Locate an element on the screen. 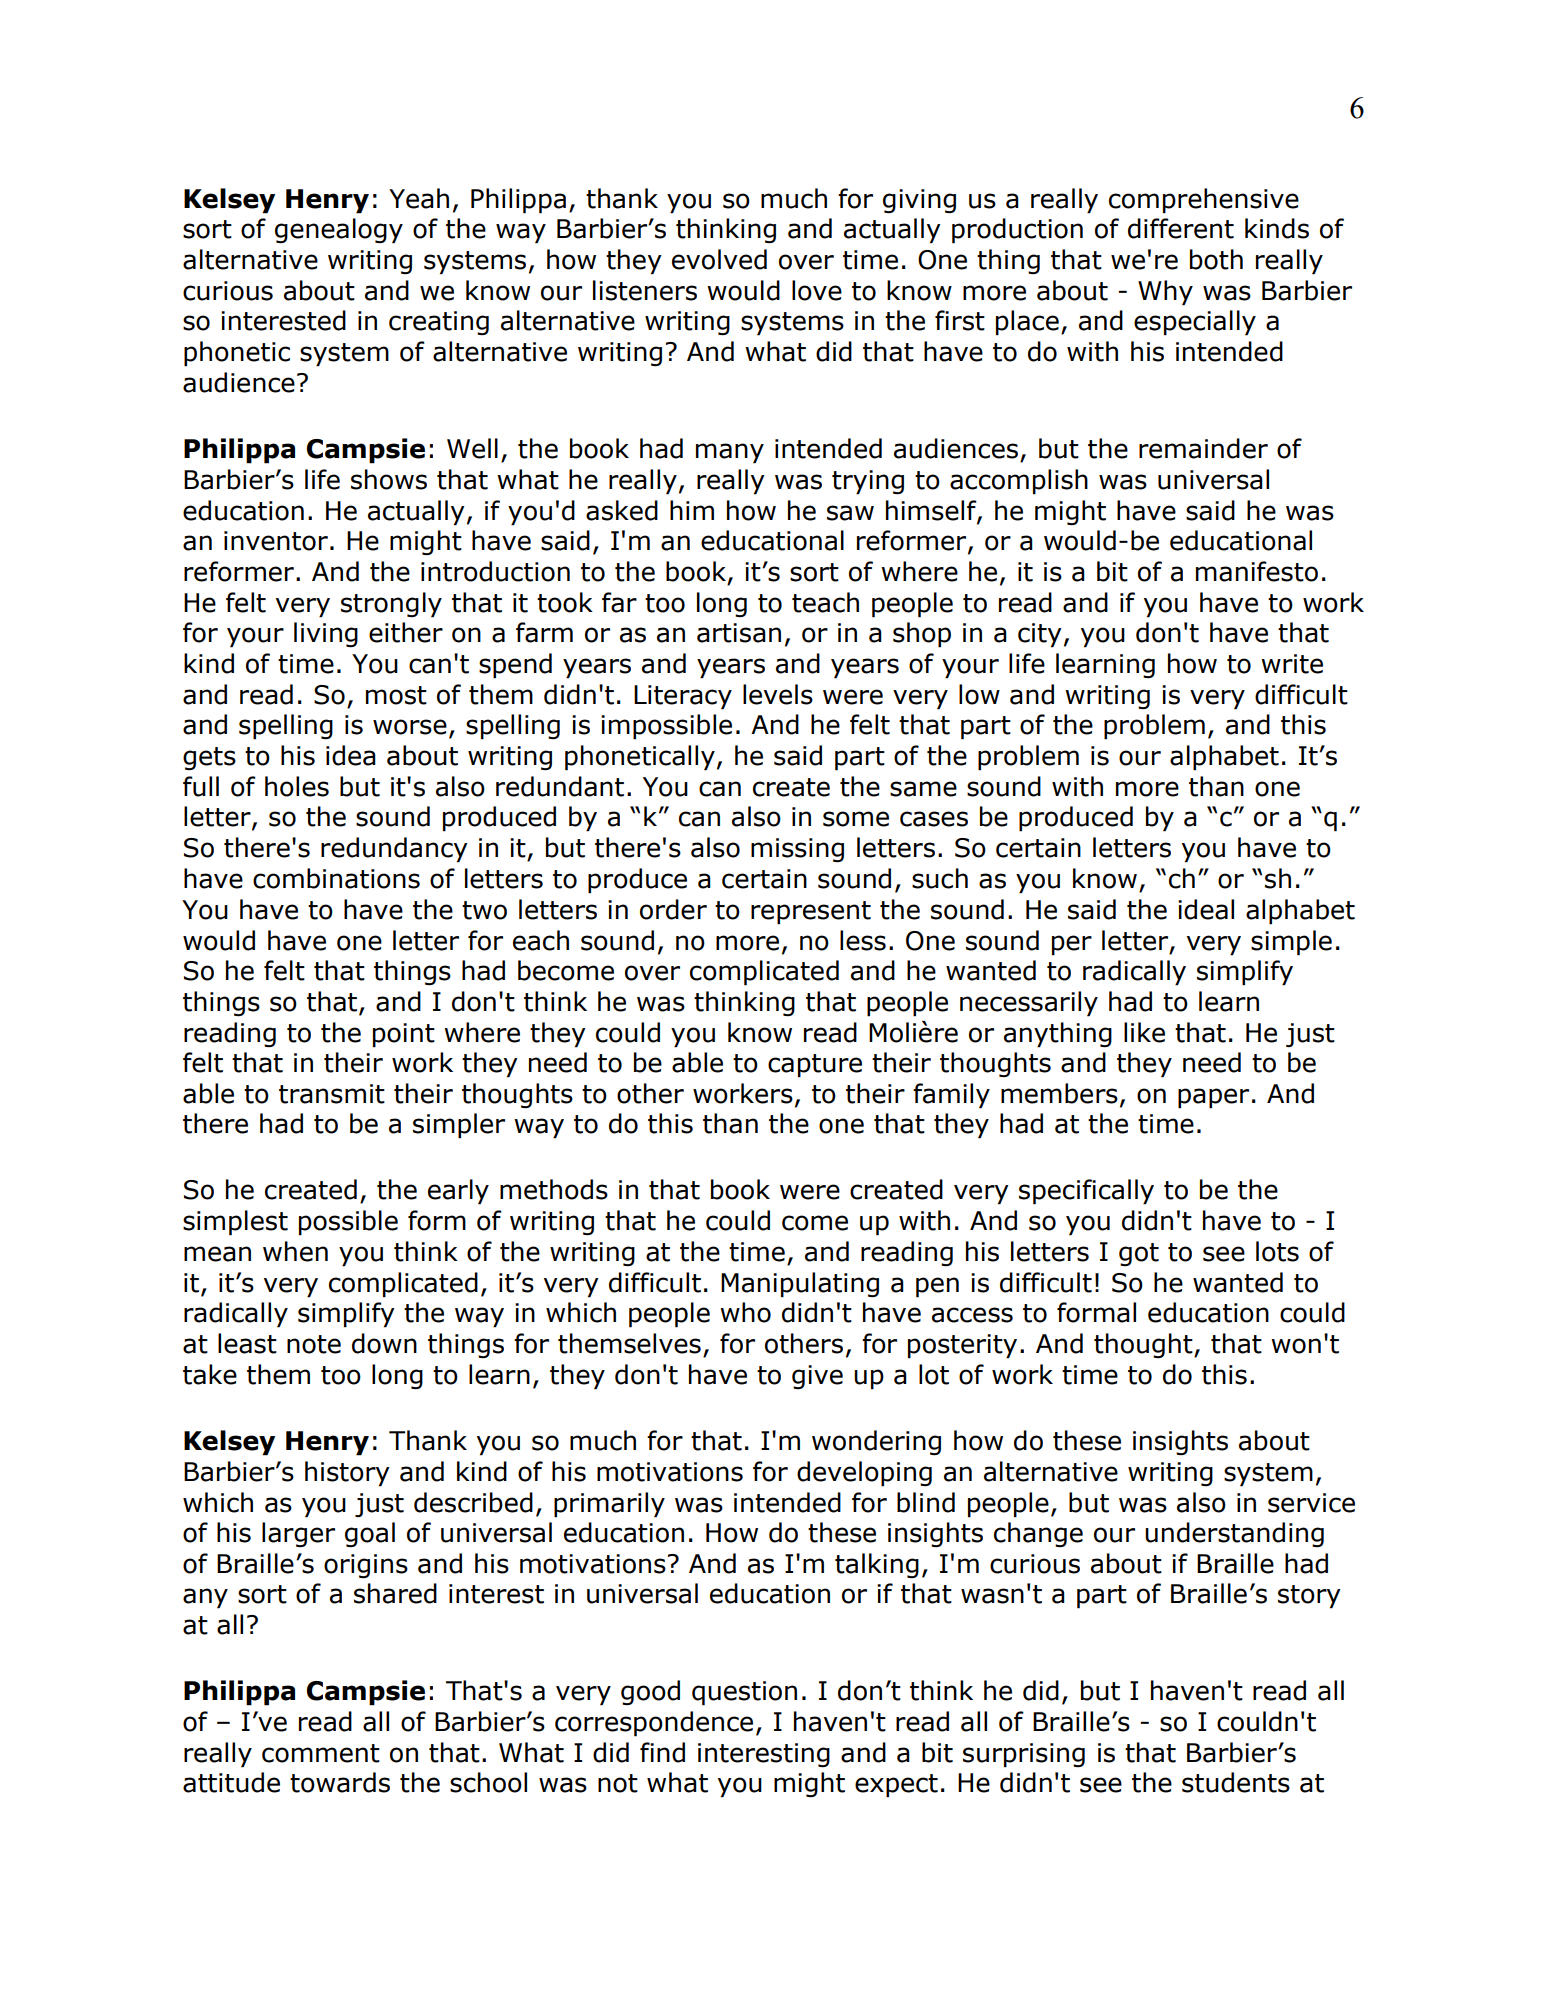 This screenshot has width=1546, height=2001. write is located at coordinates (1292, 664).
